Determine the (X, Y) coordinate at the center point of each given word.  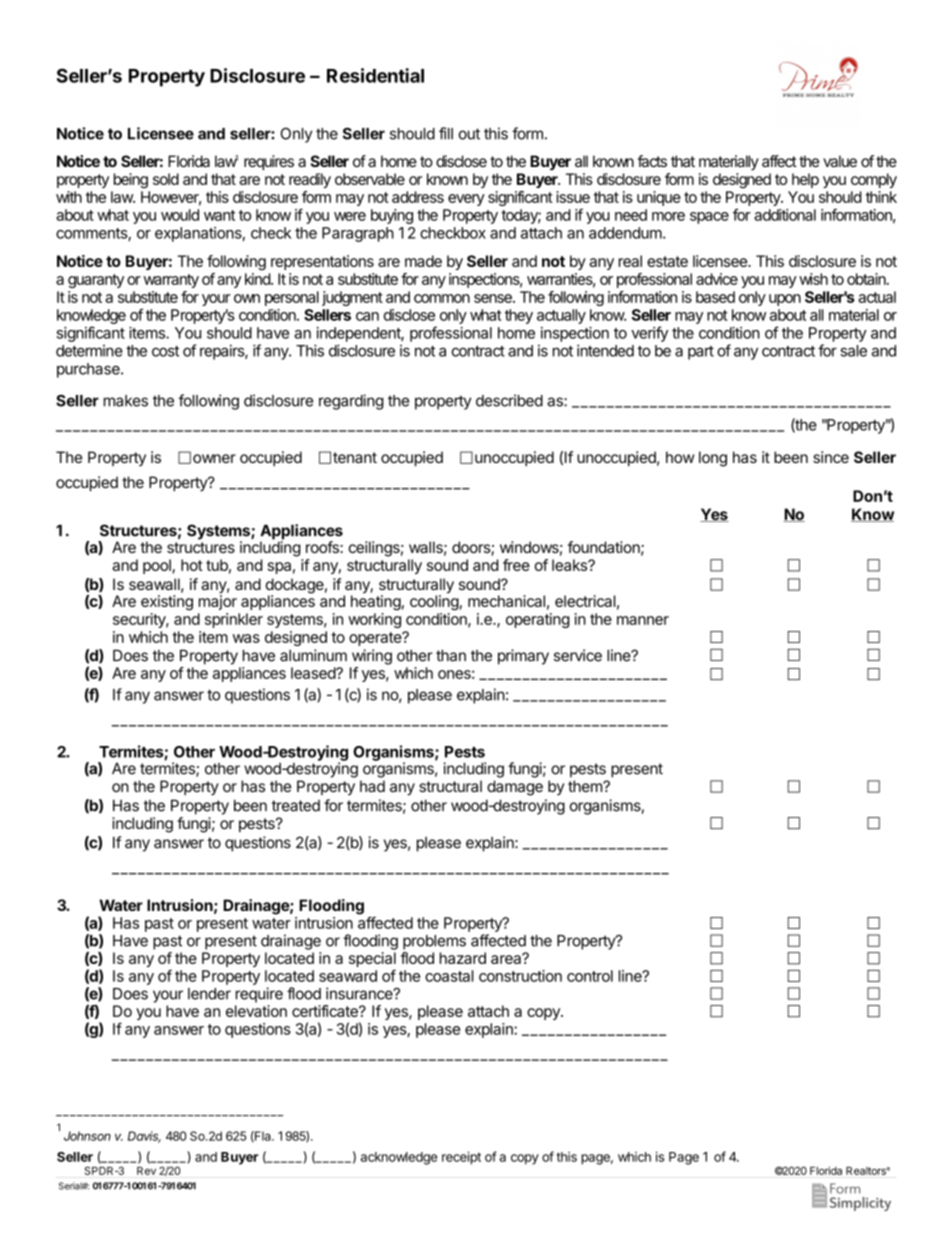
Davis (144, 1137)
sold (166, 179)
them (586, 786)
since (831, 457)
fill (446, 133)
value (840, 161)
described (509, 400)
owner (214, 458)
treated (296, 806)
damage (515, 788)
